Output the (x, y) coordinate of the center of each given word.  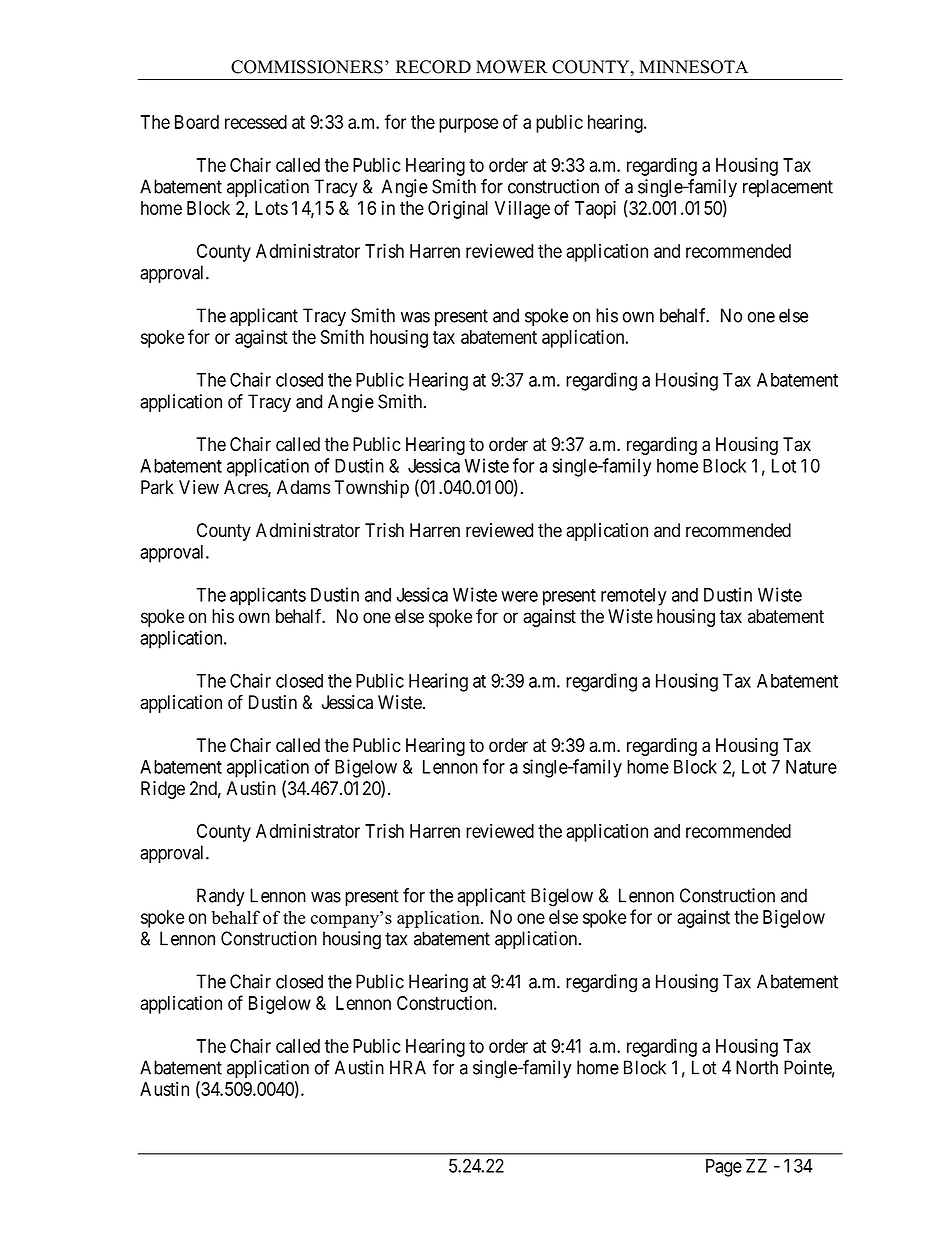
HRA (408, 1067)
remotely (633, 597)
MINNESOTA (693, 67)
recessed (256, 122)
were (519, 596)
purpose (468, 125)
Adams (303, 487)
